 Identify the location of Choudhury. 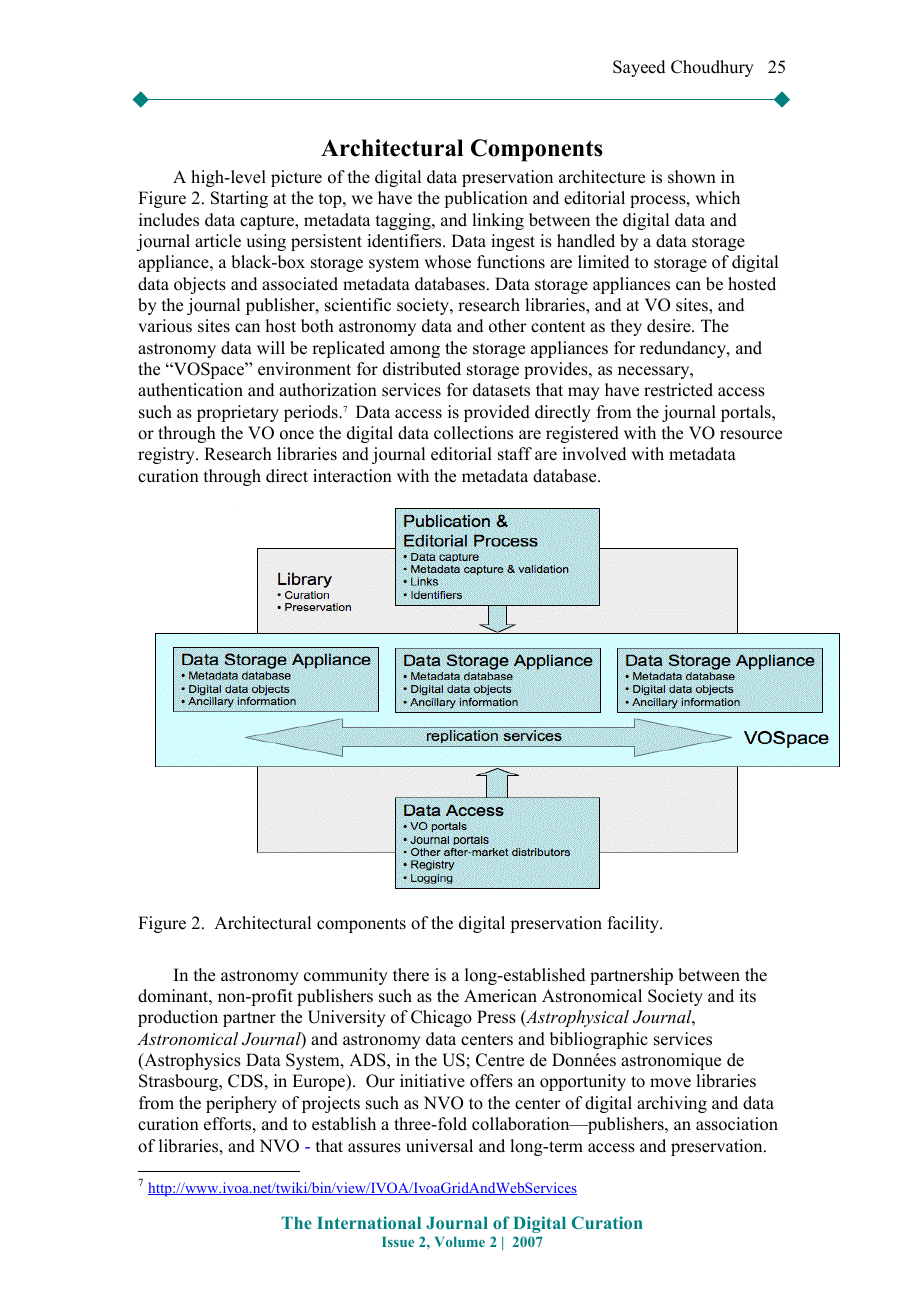
(712, 68).
